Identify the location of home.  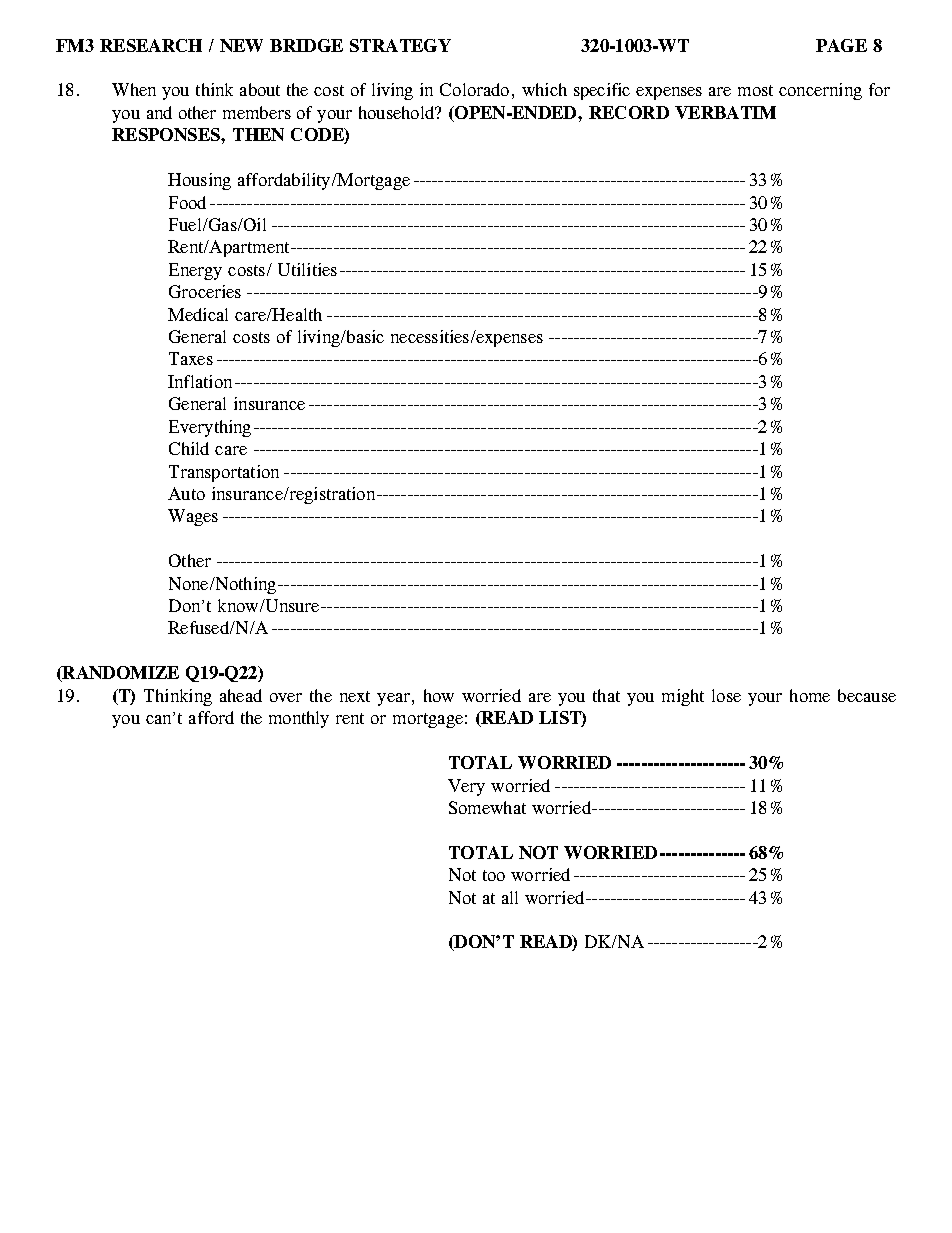
(810, 695).
